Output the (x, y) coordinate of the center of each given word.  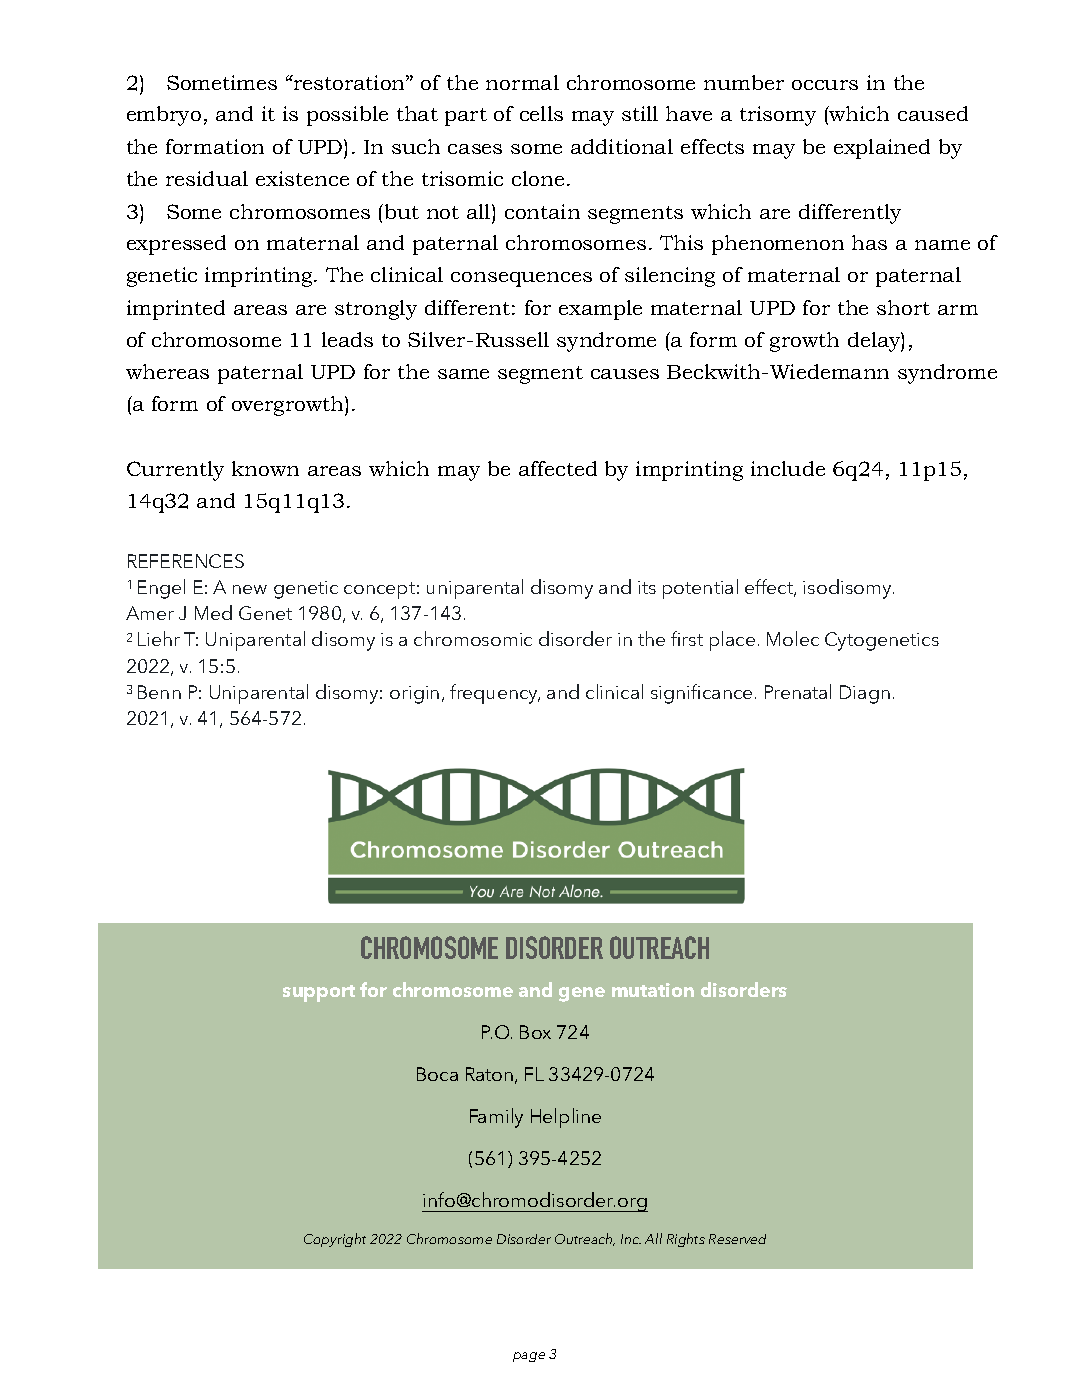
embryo (164, 116)
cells (541, 113)
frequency (495, 694)
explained (882, 149)
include (788, 468)
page (529, 1357)
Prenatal (798, 691)
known (265, 468)
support (319, 993)
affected (558, 468)
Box (535, 1032)
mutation (653, 990)
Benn (159, 692)
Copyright (335, 1240)
